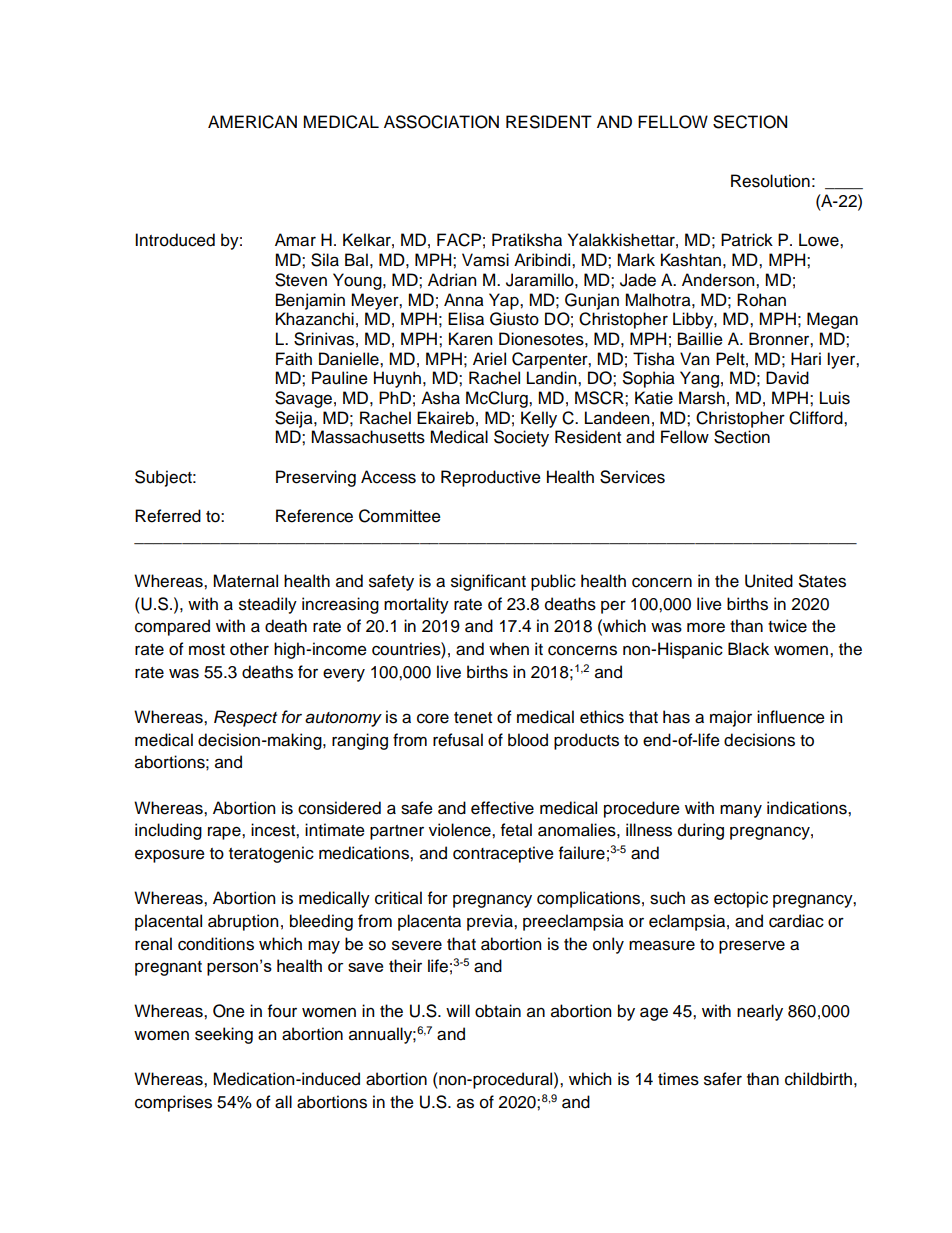 This screenshot has height=1233, width=952. I want to click on seeking, so click(224, 1035).
